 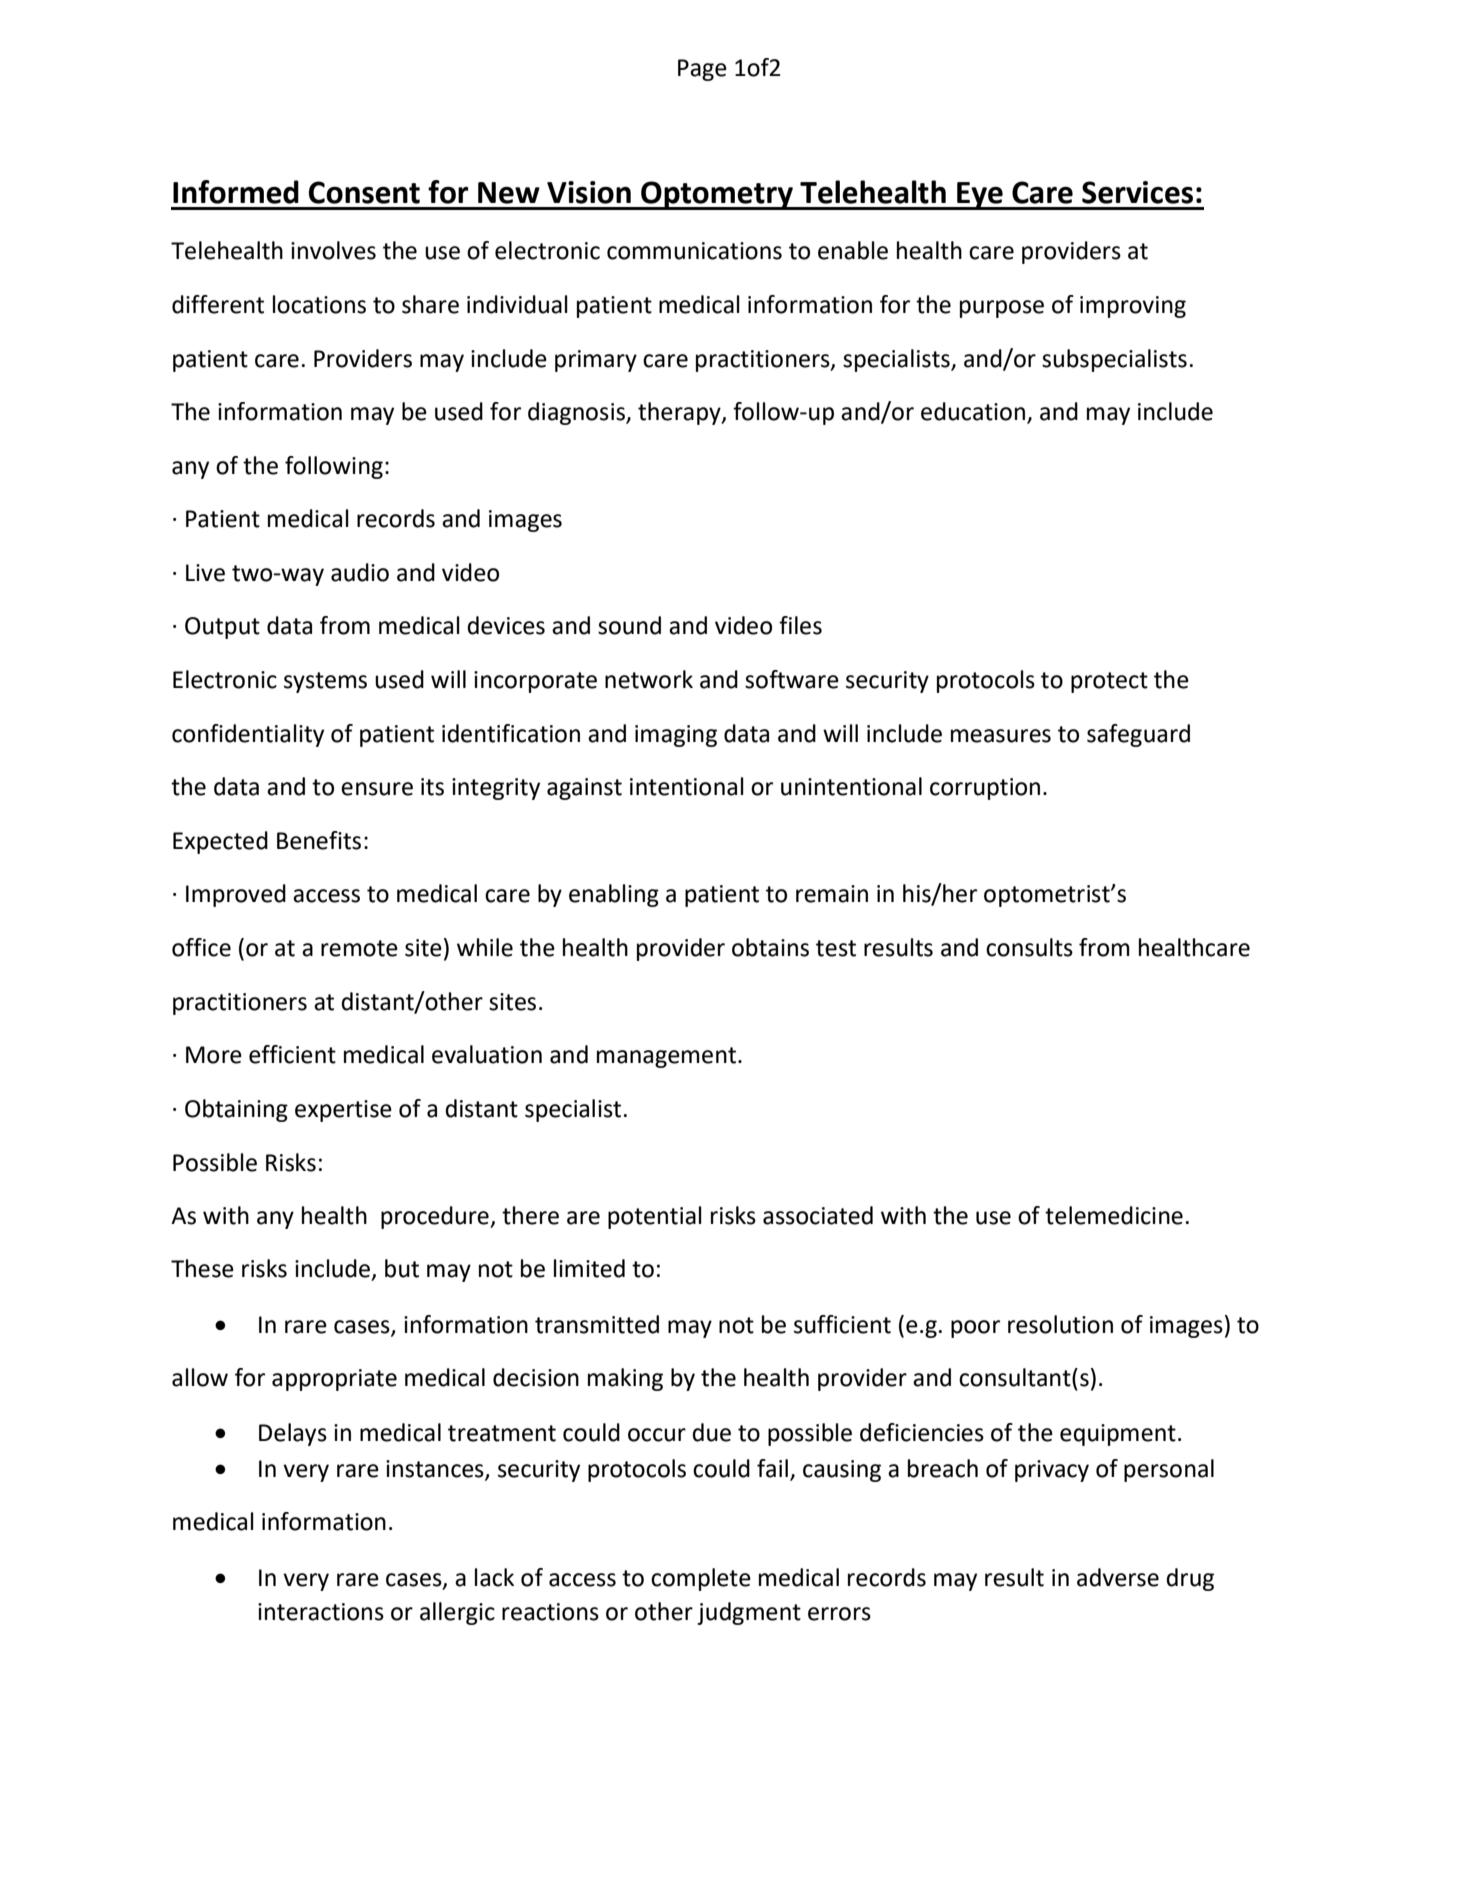 What do you see at coordinates (1114, 1215) in the screenshot?
I see `telemedicine` at bounding box center [1114, 1215].
